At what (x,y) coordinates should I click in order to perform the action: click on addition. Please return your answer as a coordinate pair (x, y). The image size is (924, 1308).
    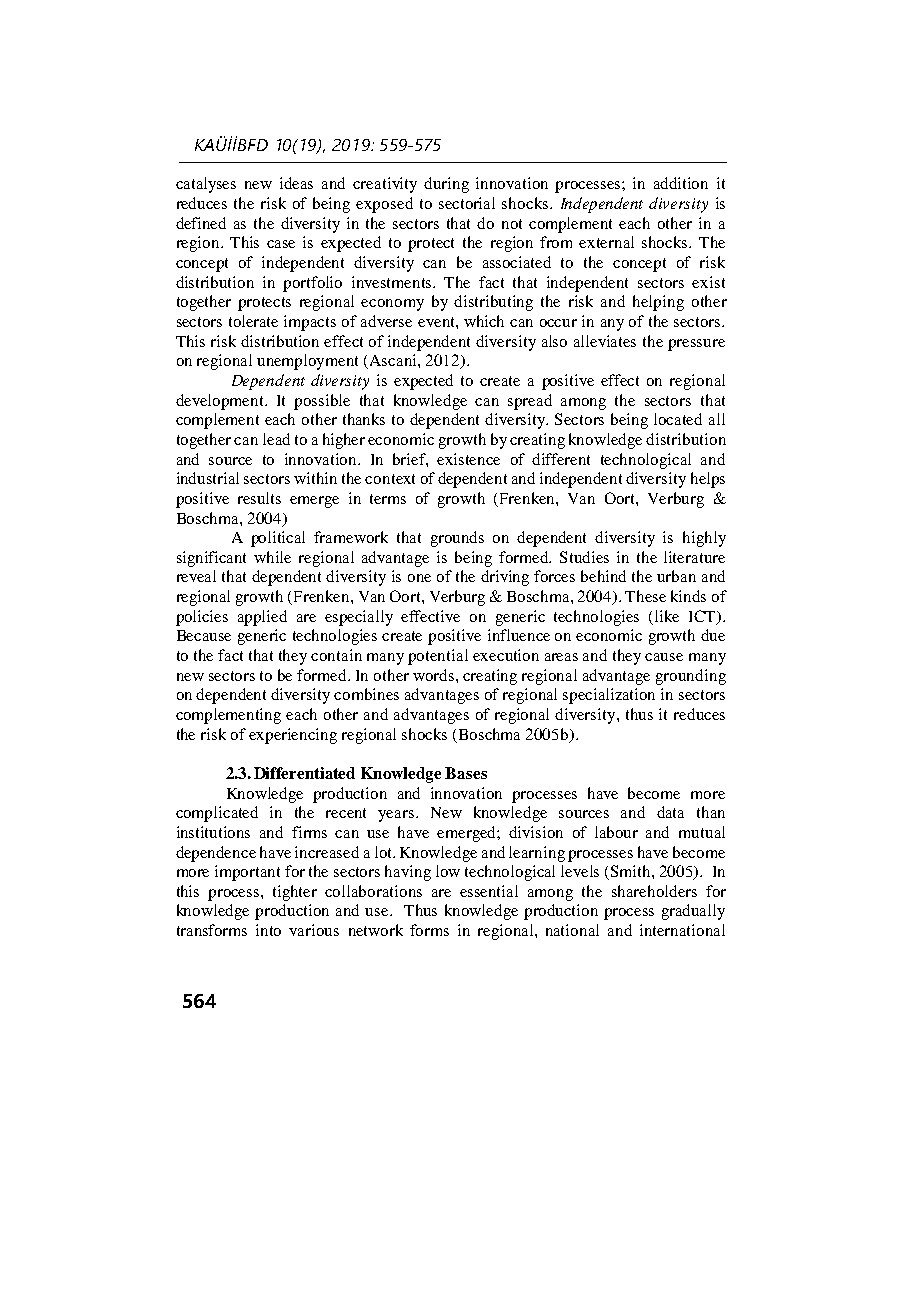
    Looking at the image, I should click on (681, 183).
